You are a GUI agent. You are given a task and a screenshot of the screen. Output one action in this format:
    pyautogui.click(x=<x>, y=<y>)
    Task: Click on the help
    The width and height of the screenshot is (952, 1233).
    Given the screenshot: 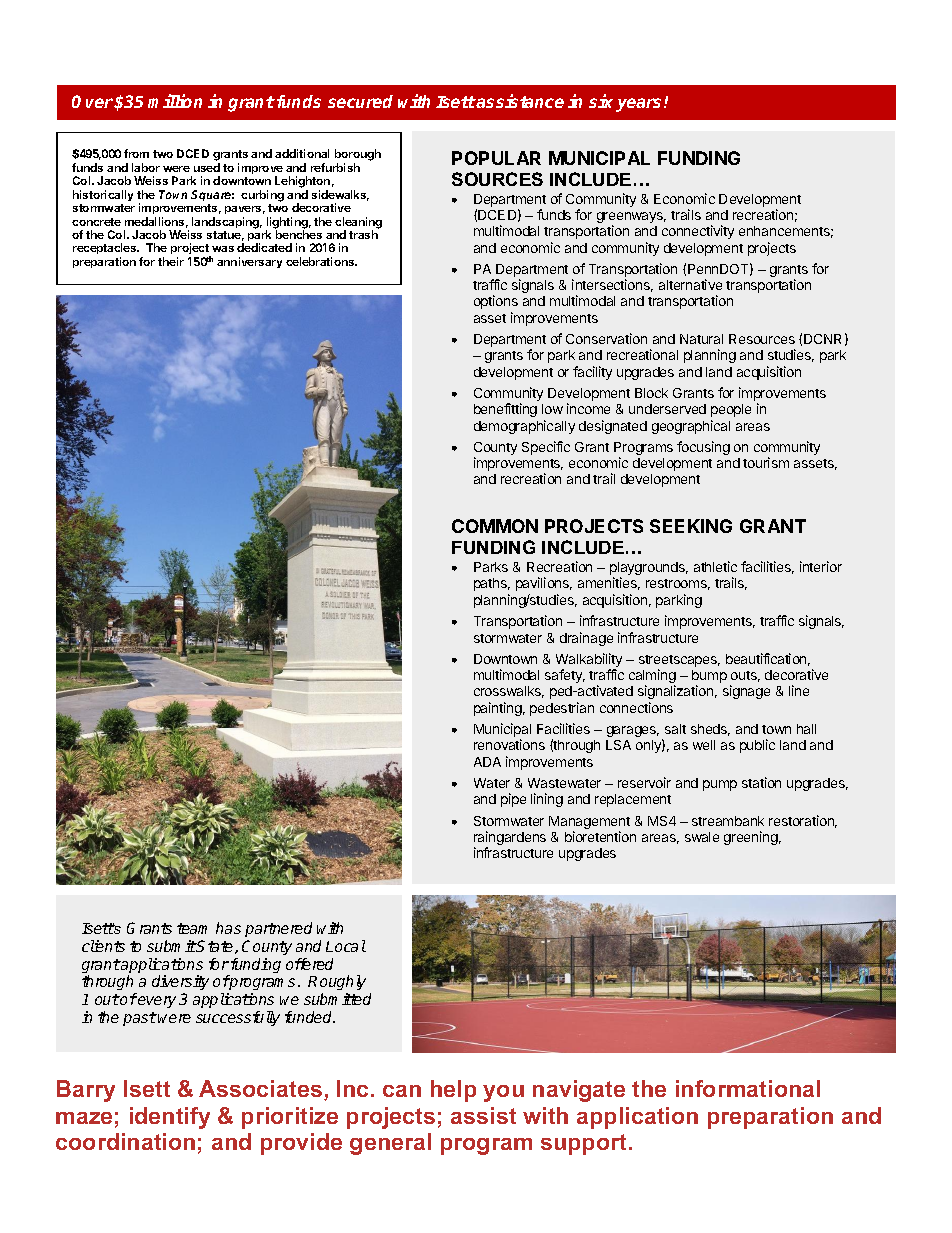 What is the action you would take?
    pyautogui.click(x=453, y=1091)
